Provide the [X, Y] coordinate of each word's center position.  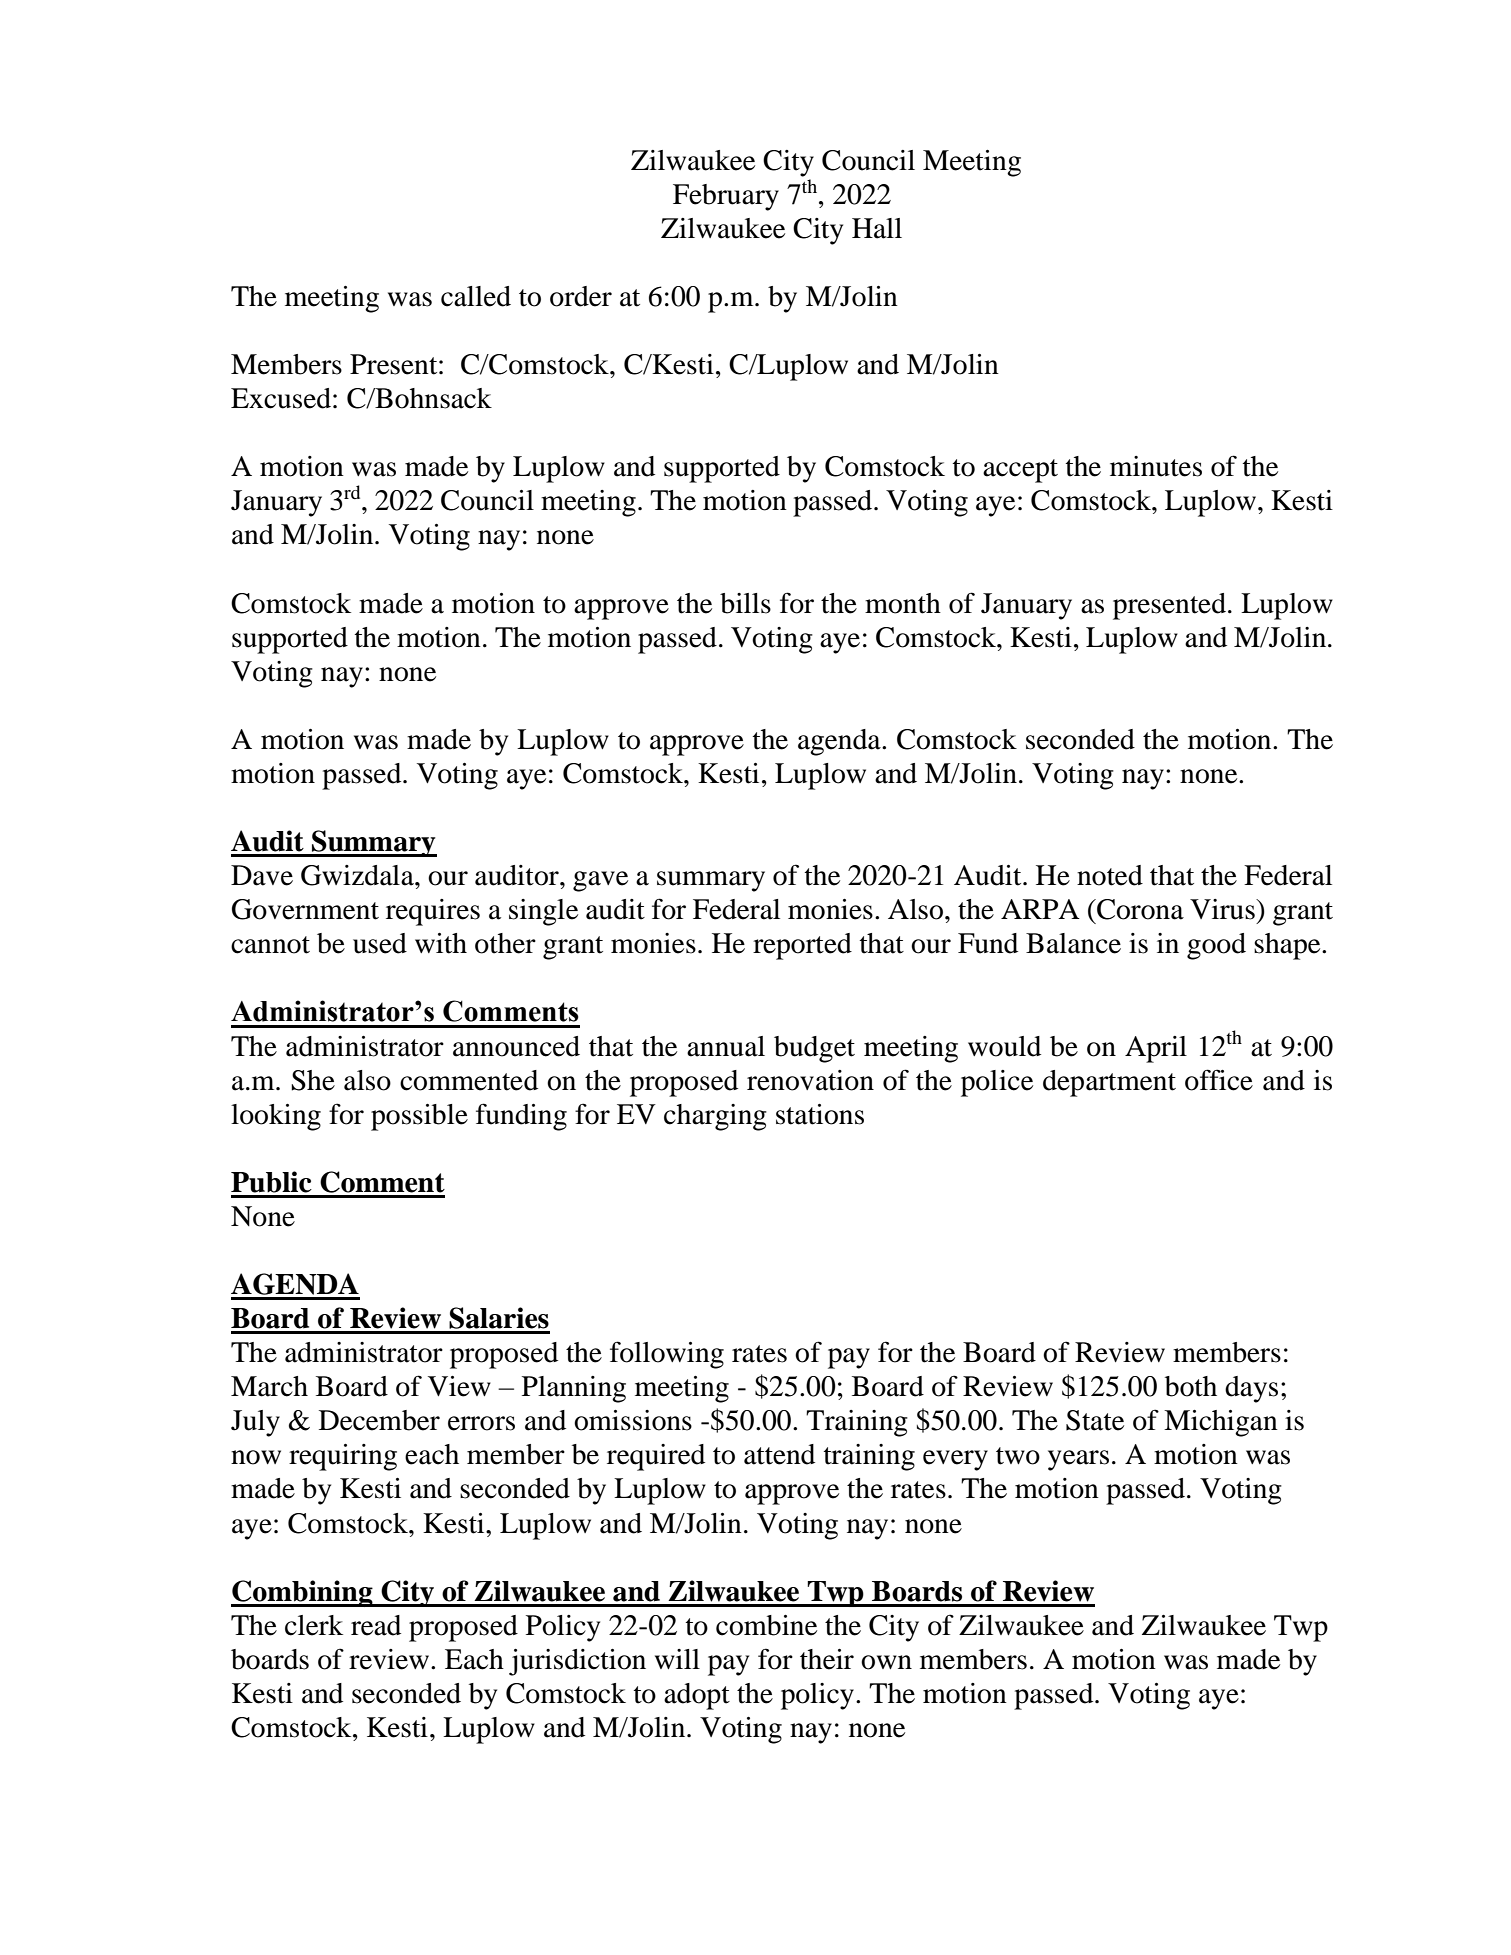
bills [745, 603]
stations [820, 1114]
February [726, 197]
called [476, 296]
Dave [262, 875]
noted [1110, 875]
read [376, 1625]
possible [419, 1117]
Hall [877, 228]
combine [766, 1625]
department [1109, 1083]
